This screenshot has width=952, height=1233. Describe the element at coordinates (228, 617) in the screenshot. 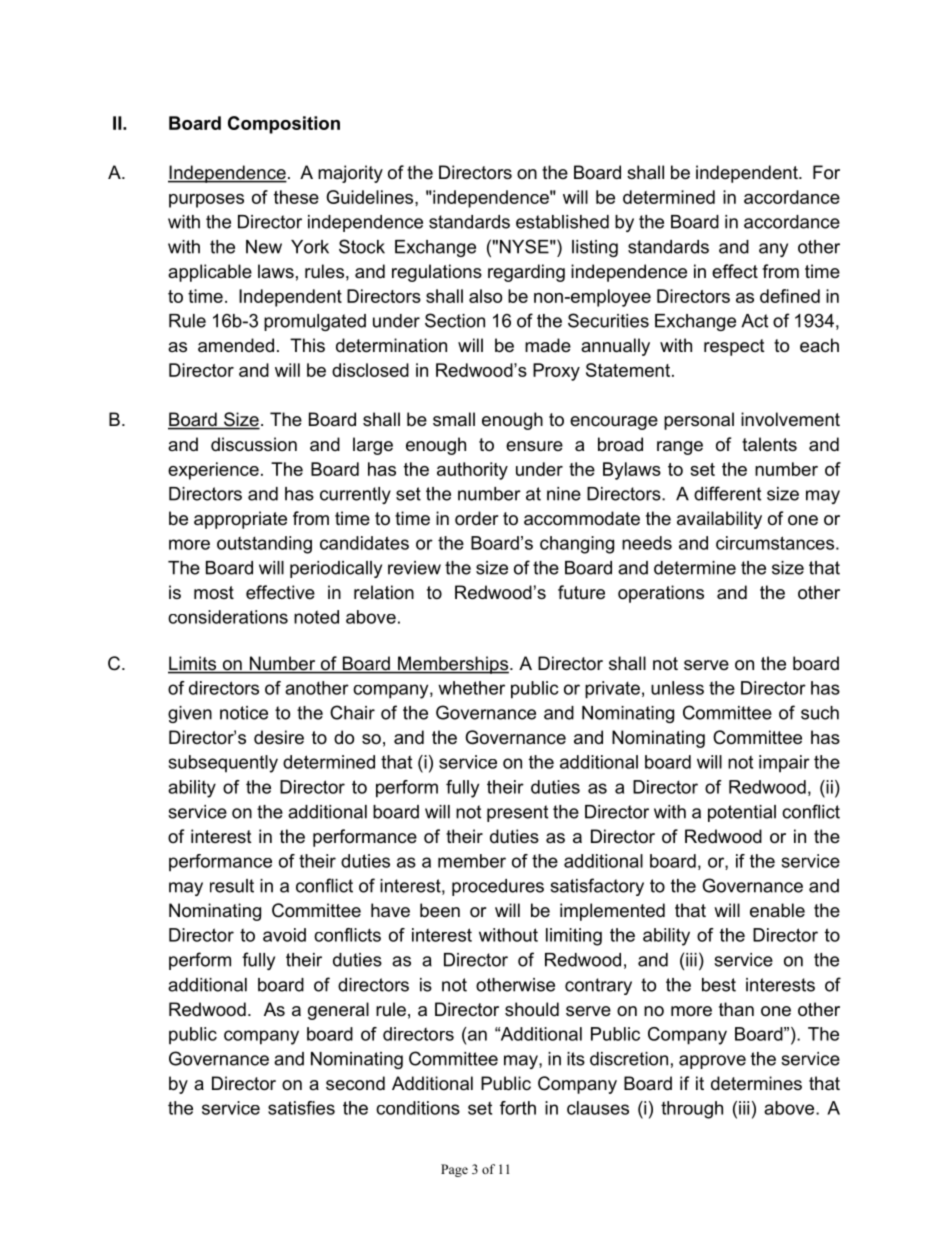

I see `considerations` at that location.
